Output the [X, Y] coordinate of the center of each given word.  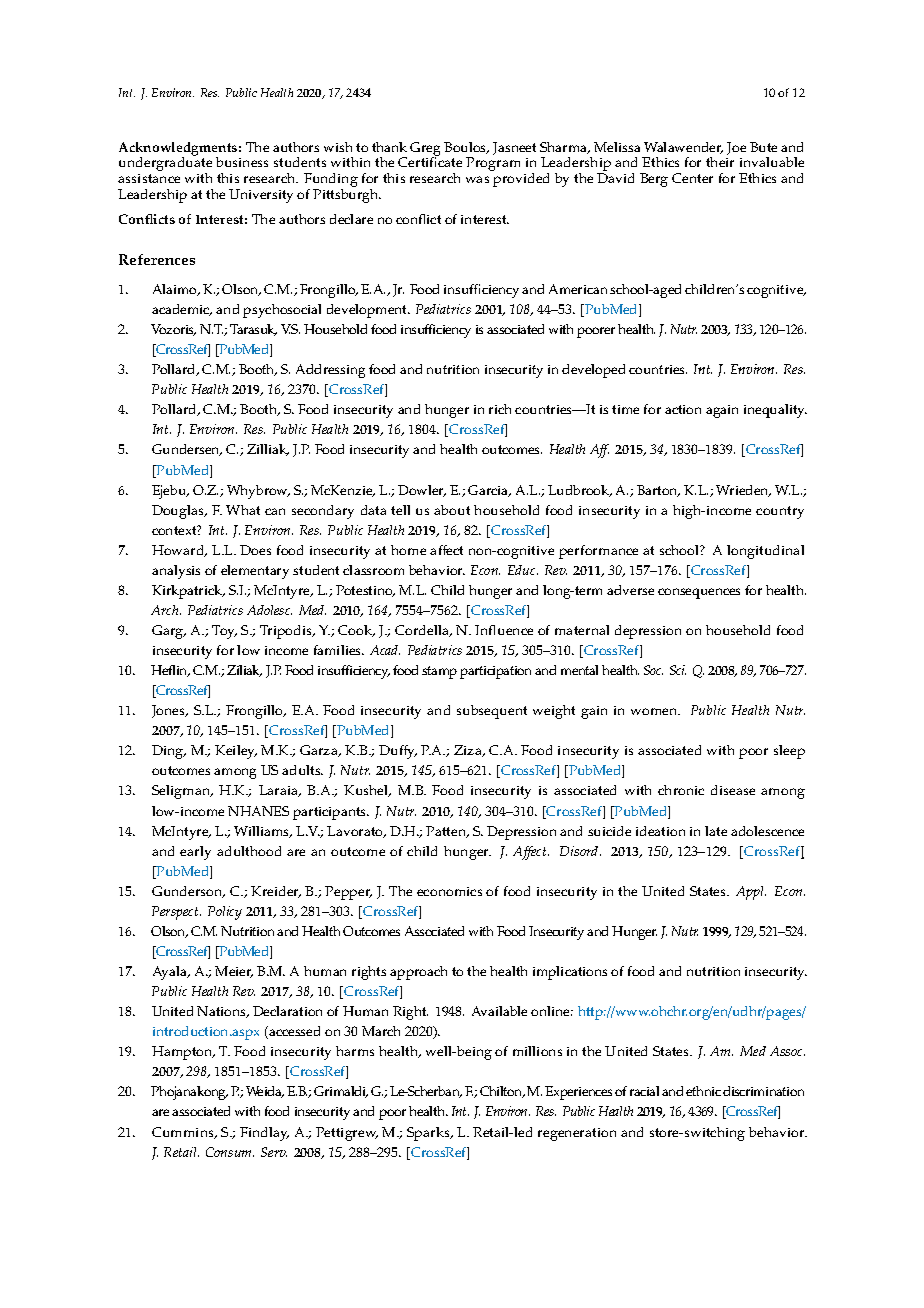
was [477, 179]
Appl [751, 893]
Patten [447, 832]
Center [692, 178]
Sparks [429, 1134]
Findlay [264, 1134]
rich [500, 409]
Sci [678, 670]
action [683, 409]
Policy [225, 913]
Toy [224, 632]
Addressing [330, 371]
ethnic [703, 1091]
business [242, 162]
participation [495, 672]
